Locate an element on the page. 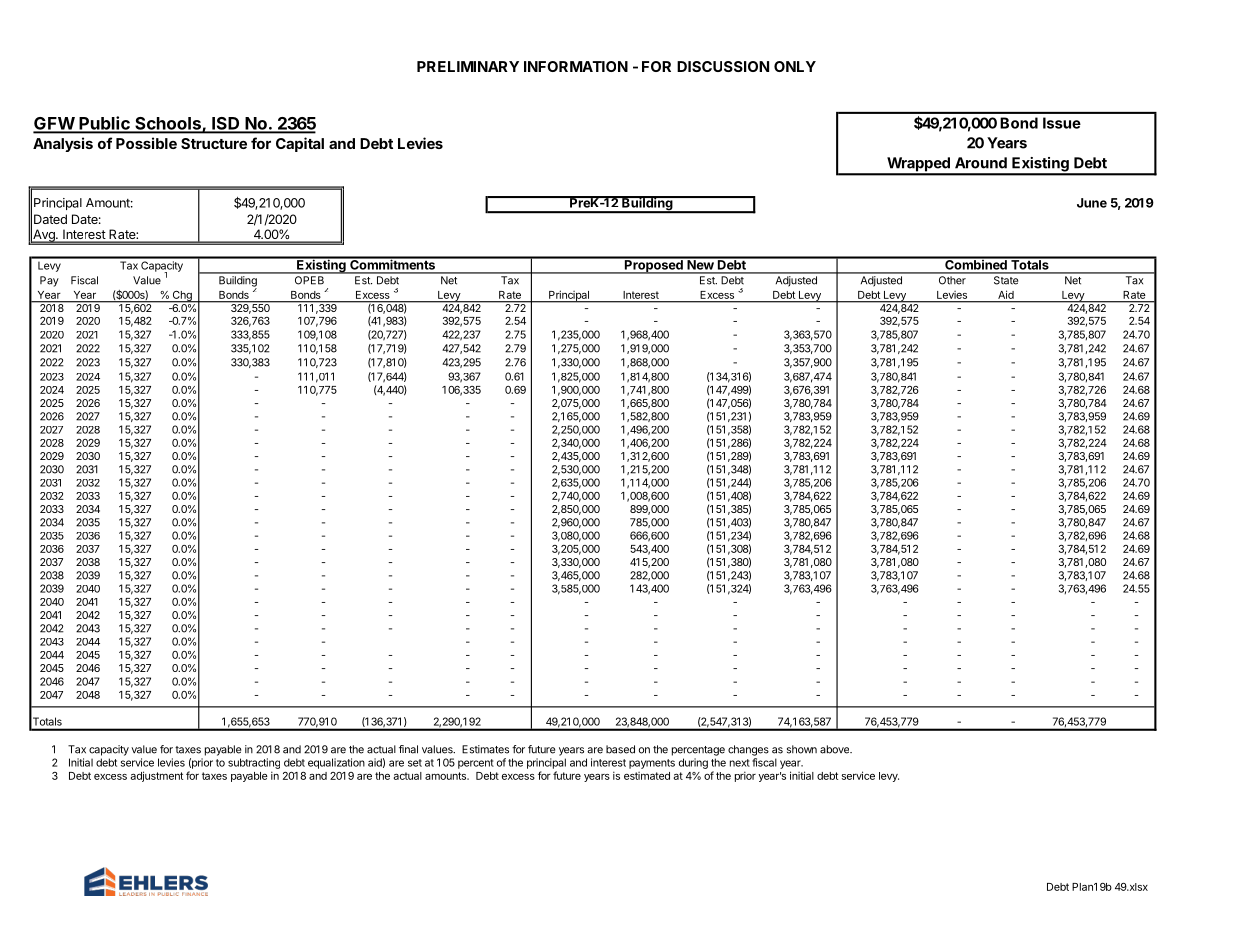 This image has height=952, width=1233. Wrapped is located at coordinates (918, 165).
